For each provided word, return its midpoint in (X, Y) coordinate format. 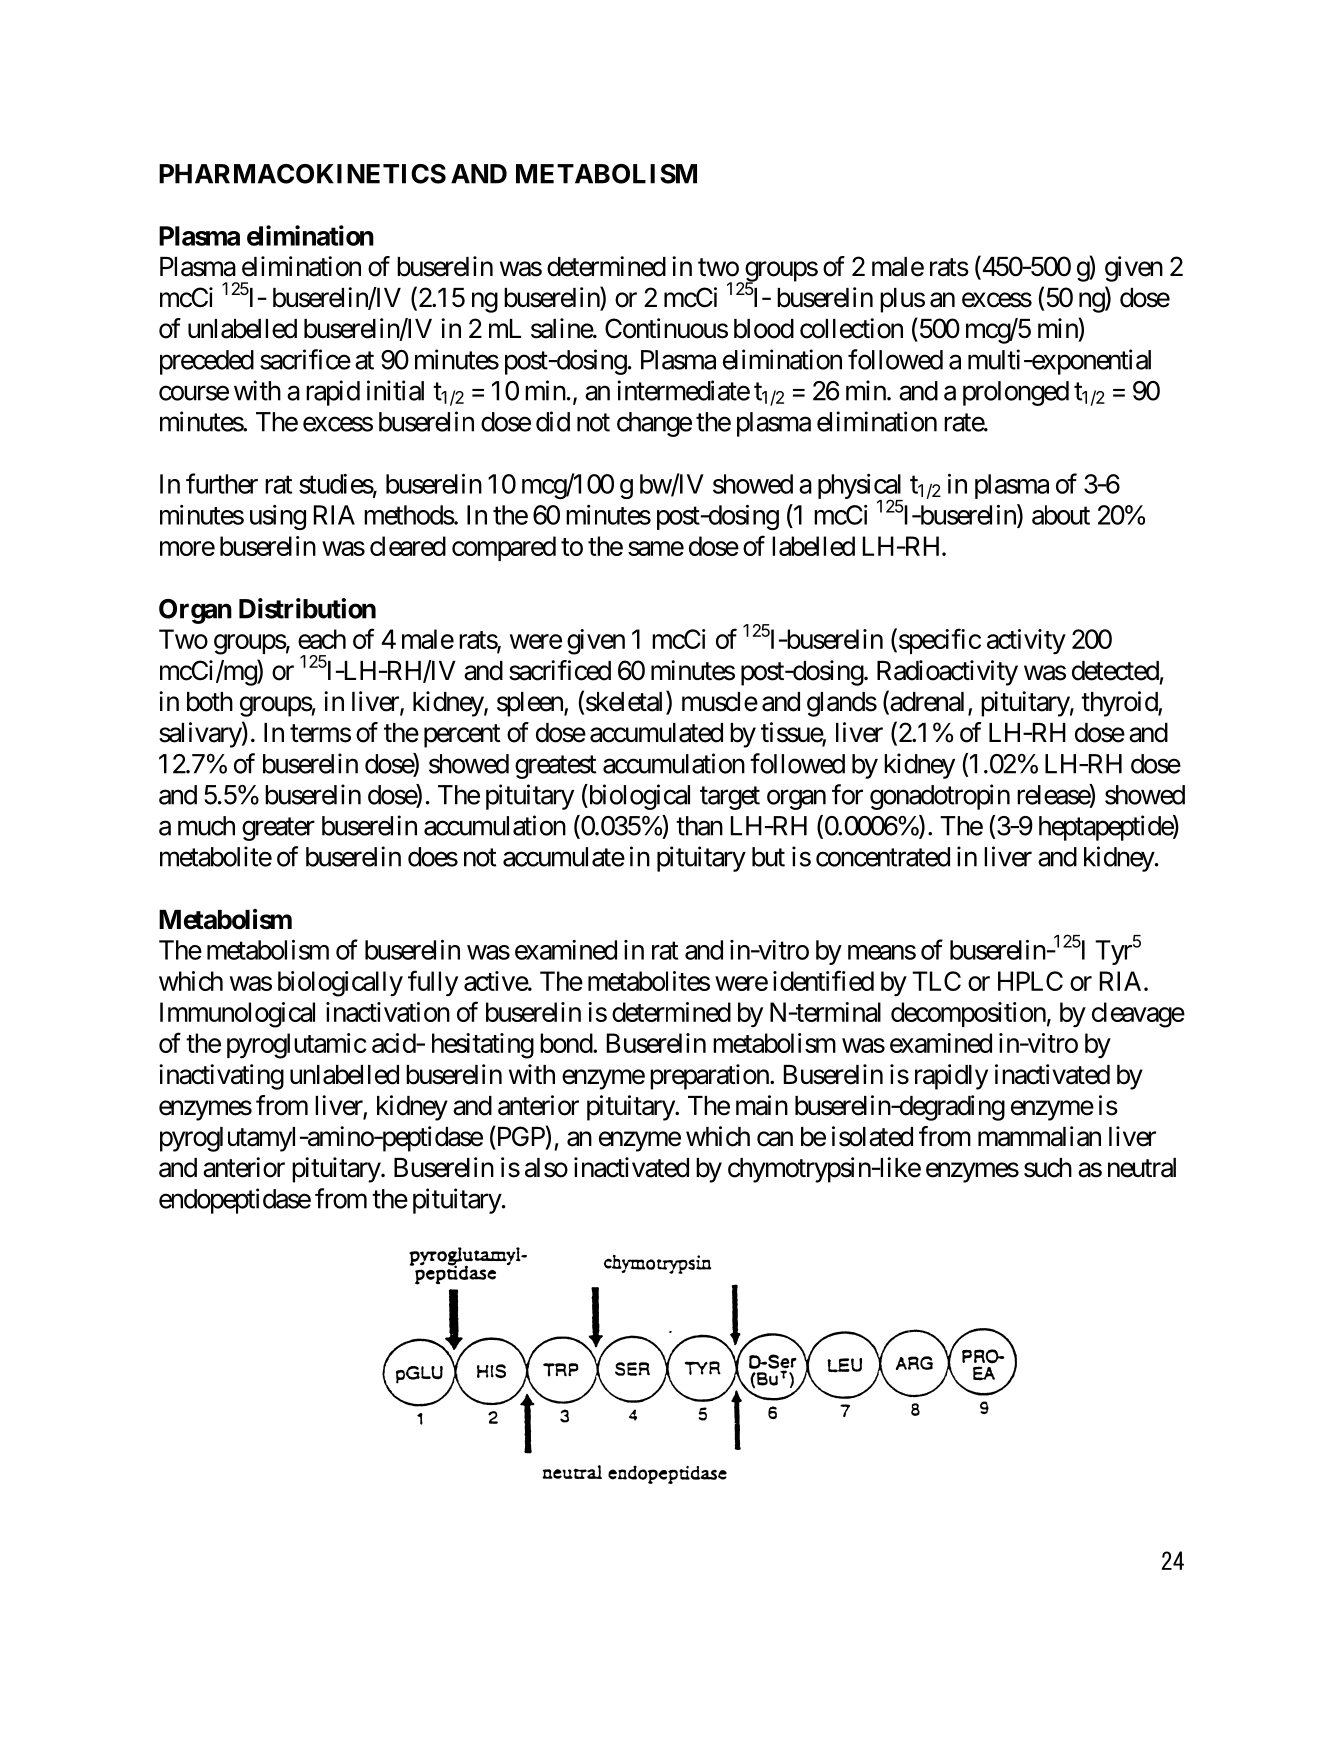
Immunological (237, 1015)
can (775, 1139)
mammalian (1039, 1136)
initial (395, 390)
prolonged (1016, 393)
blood (764, 329)
